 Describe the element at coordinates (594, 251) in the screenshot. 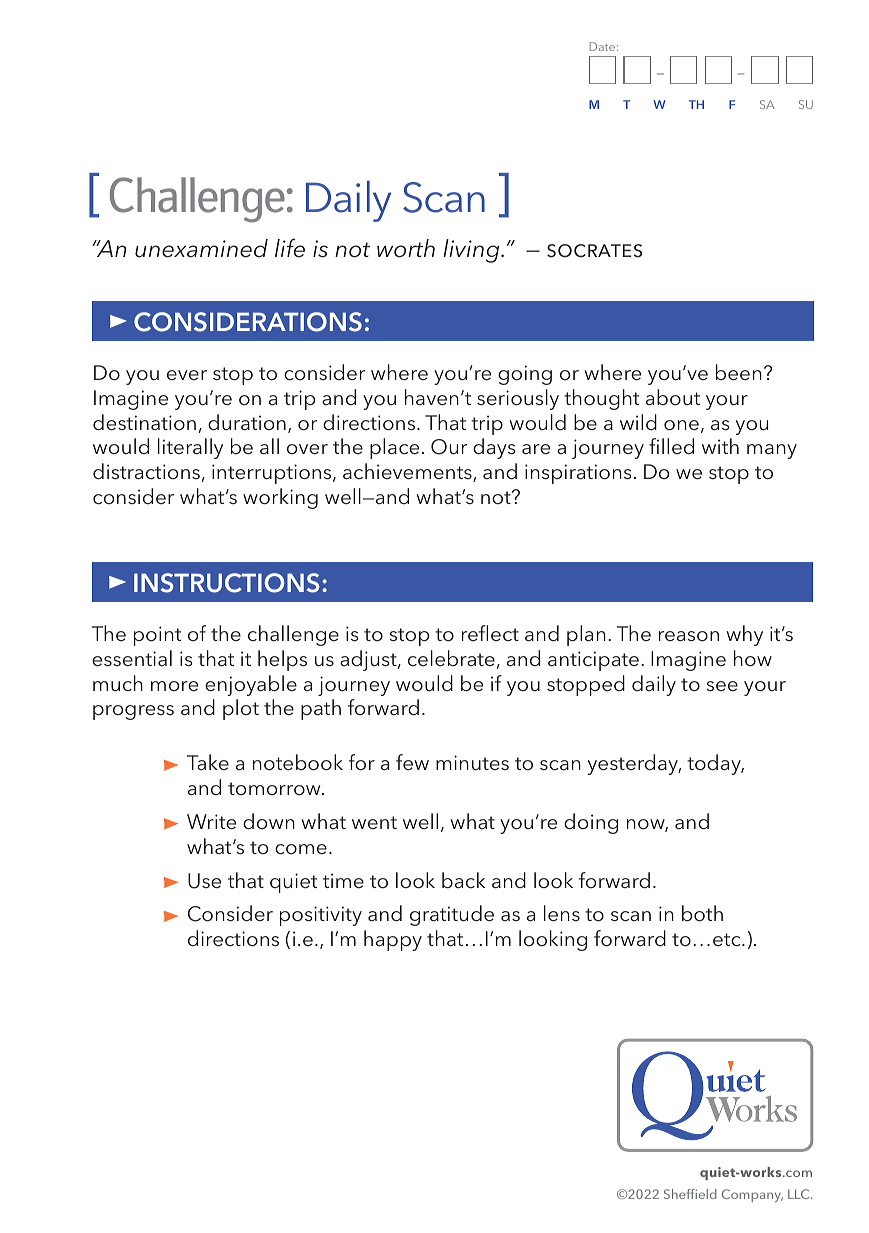

I see `socrates` at that location.
